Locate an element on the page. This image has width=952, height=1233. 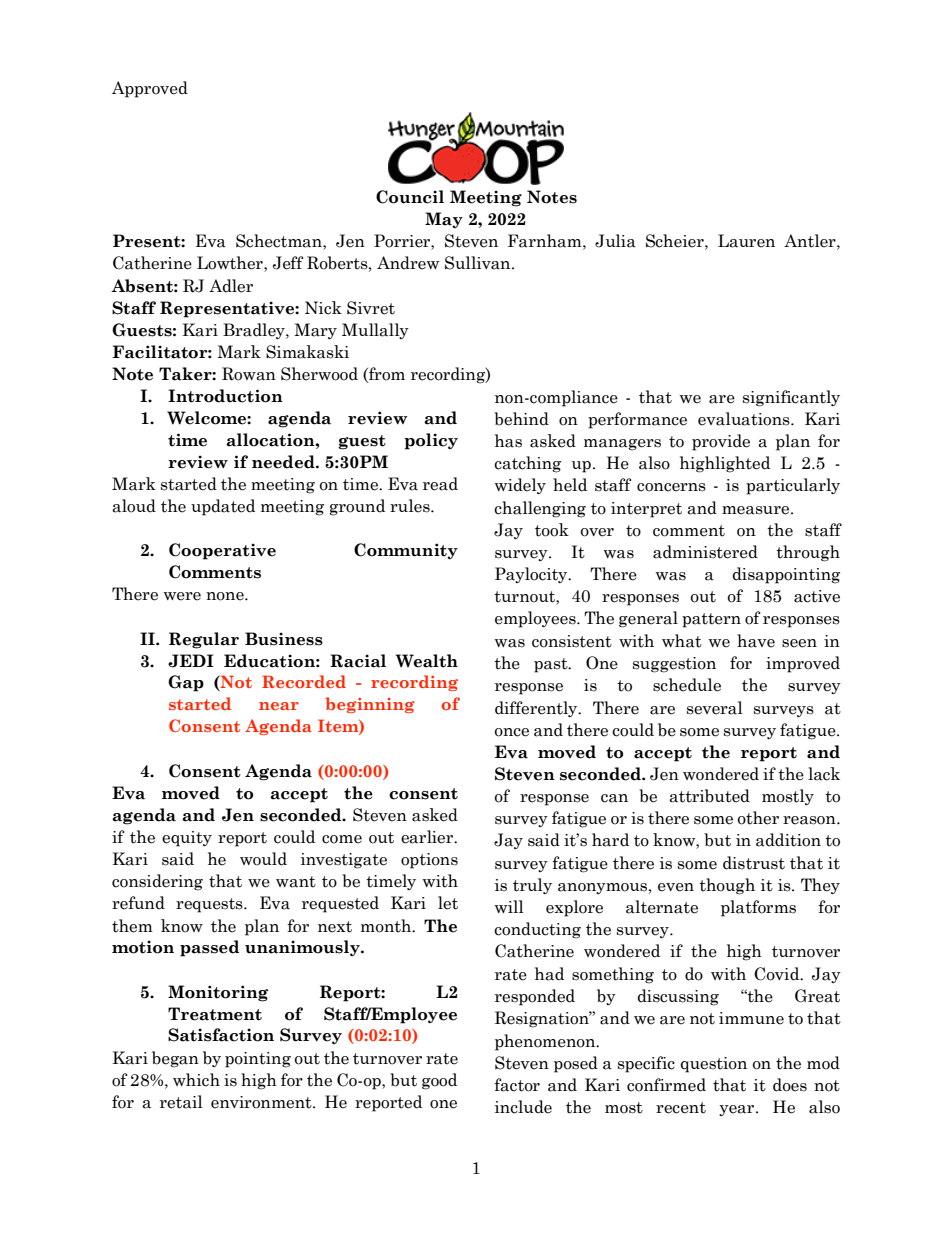
behind is located at coordinates (521, 419).
